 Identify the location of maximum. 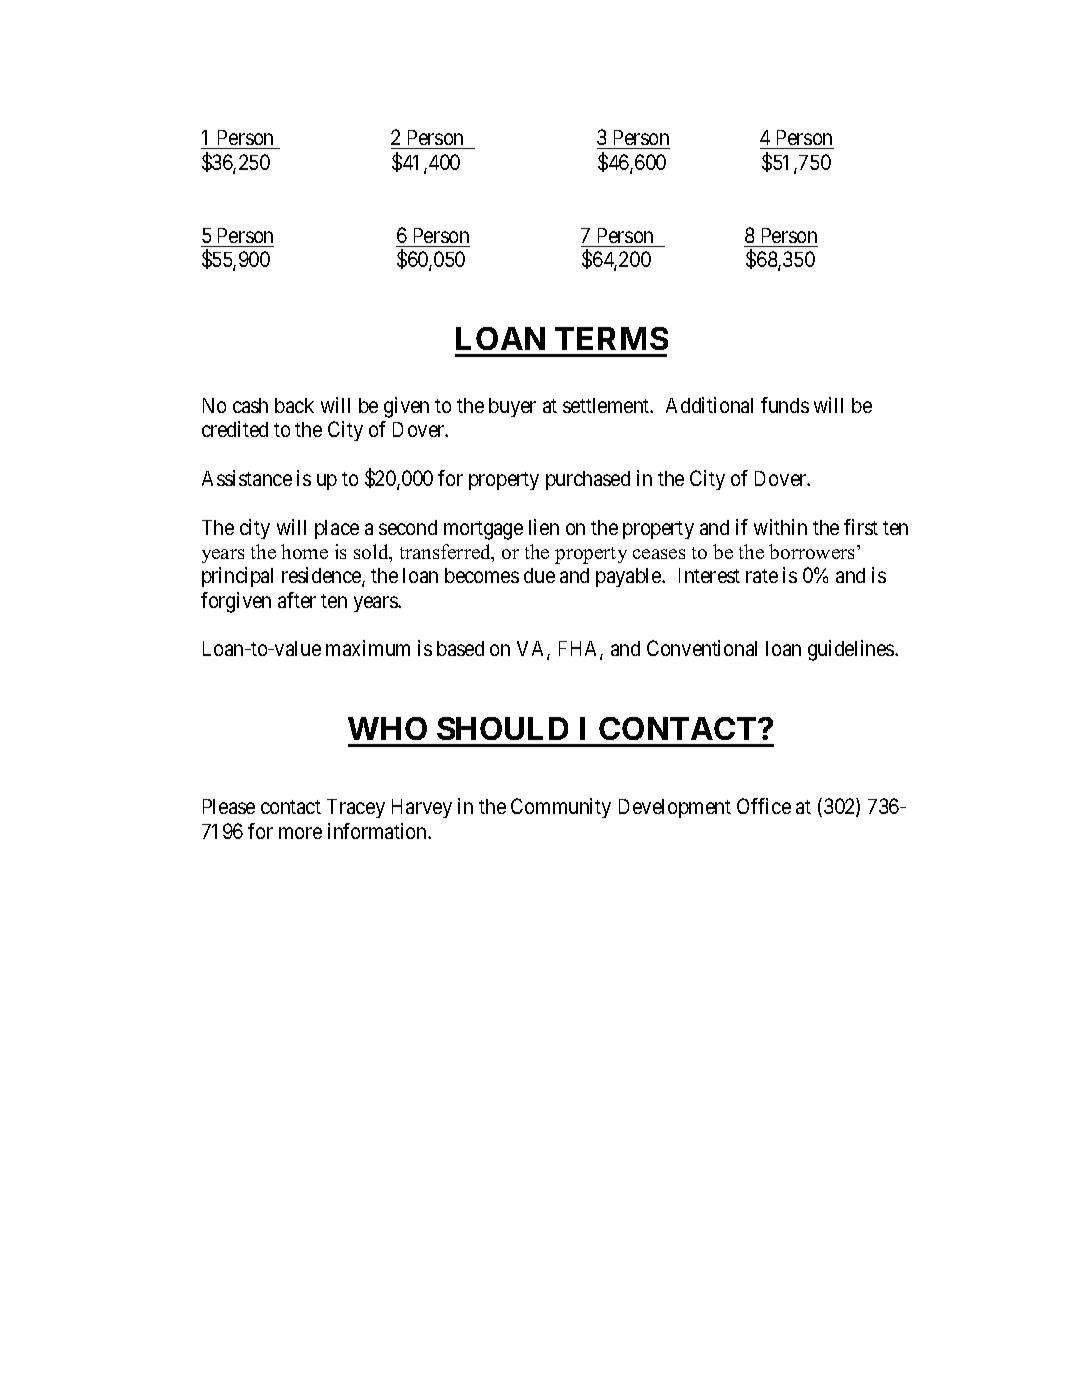
(368, 648).
